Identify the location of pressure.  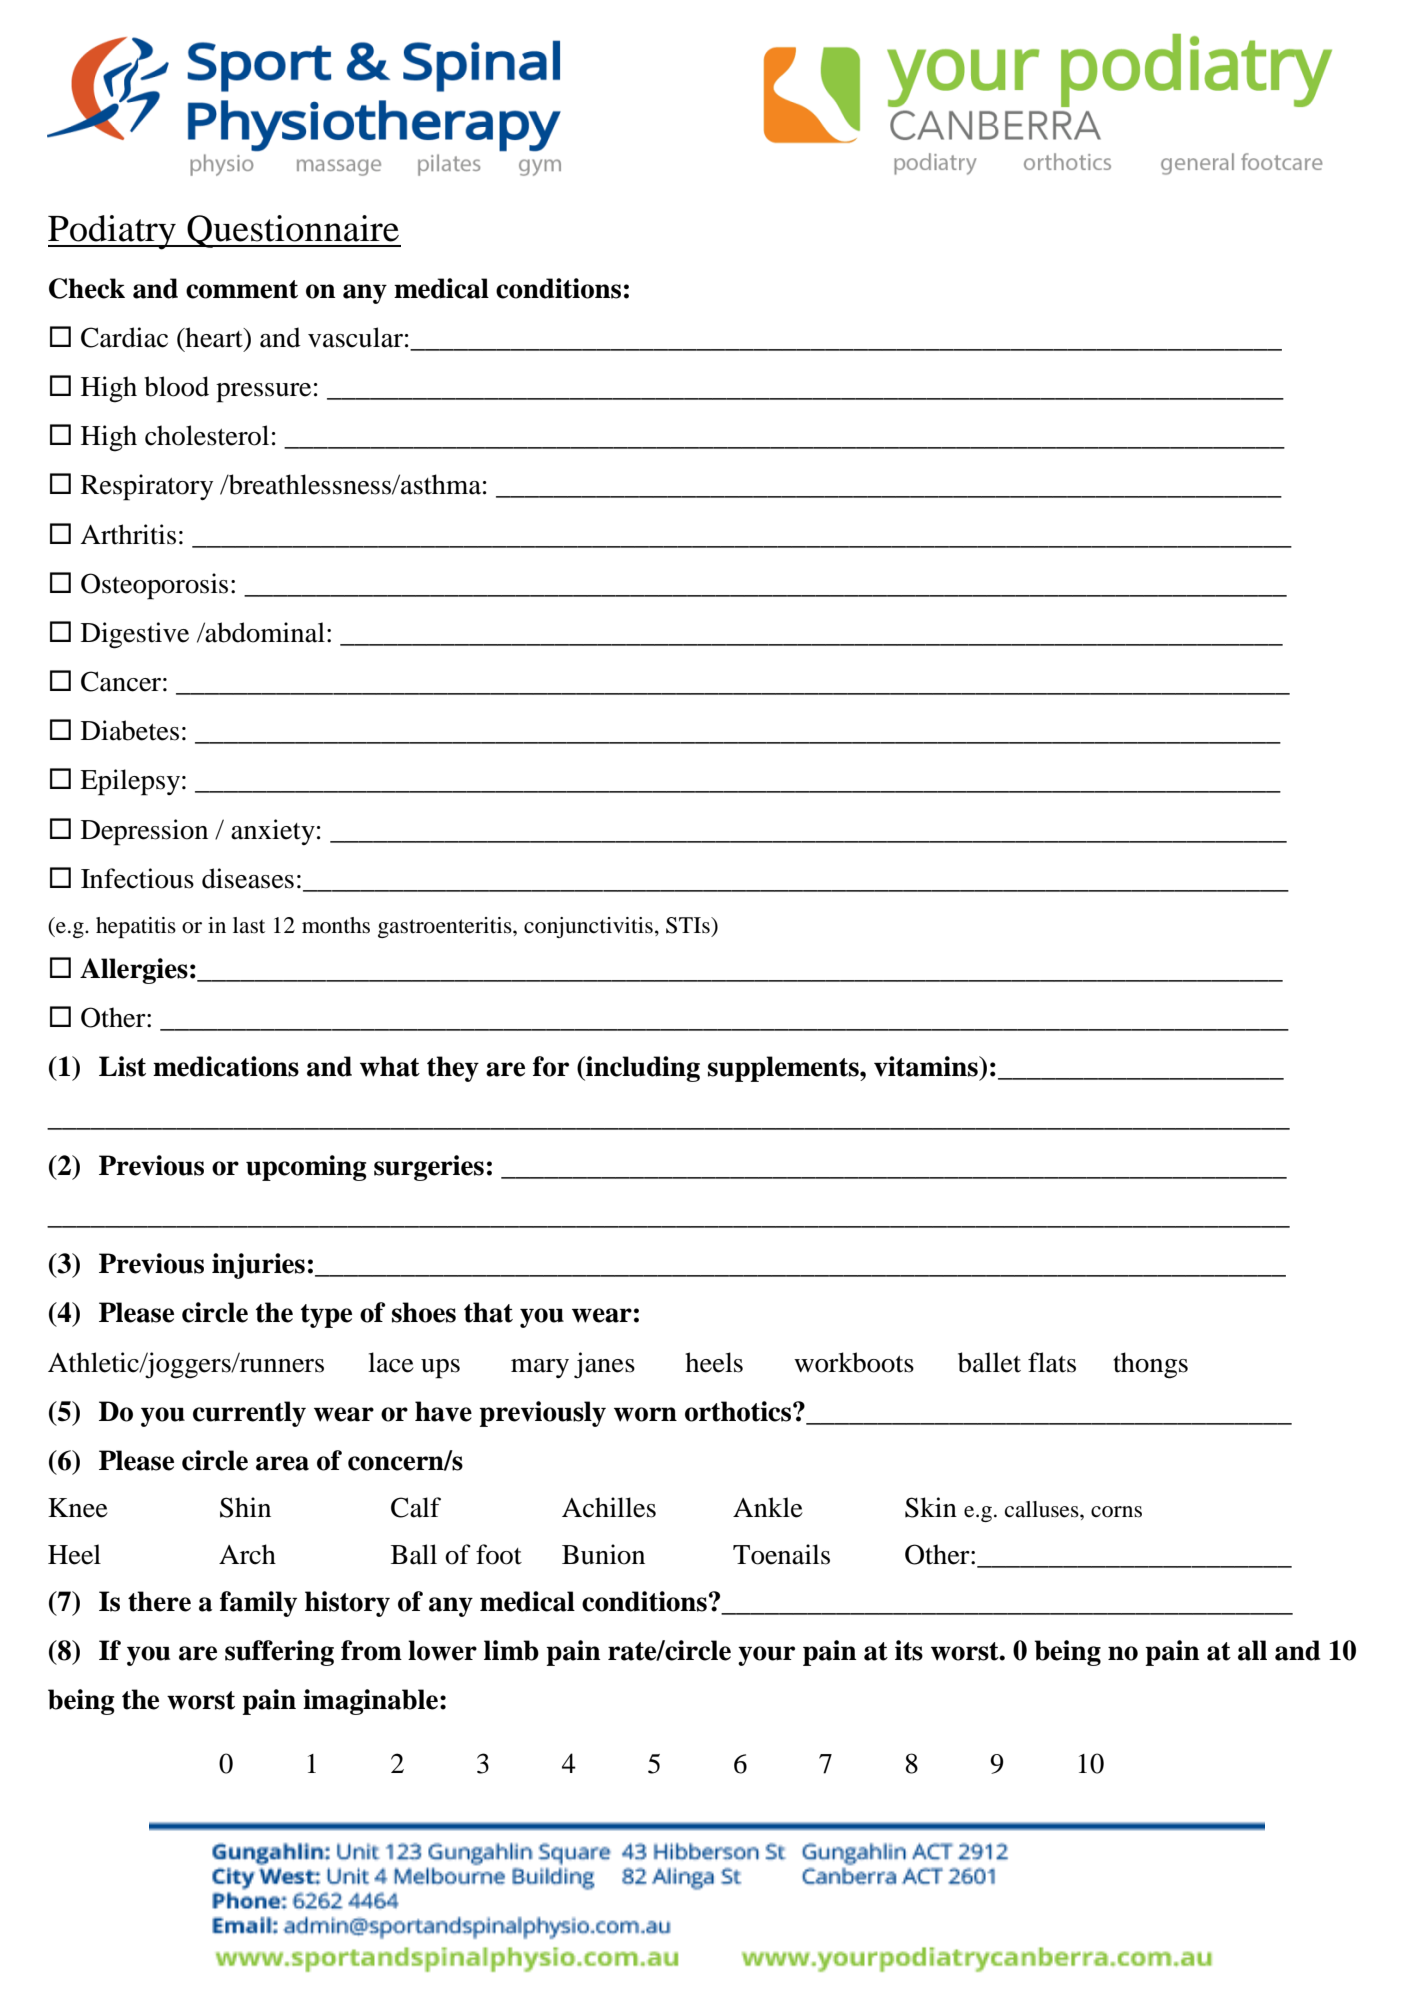
(263, 393).
